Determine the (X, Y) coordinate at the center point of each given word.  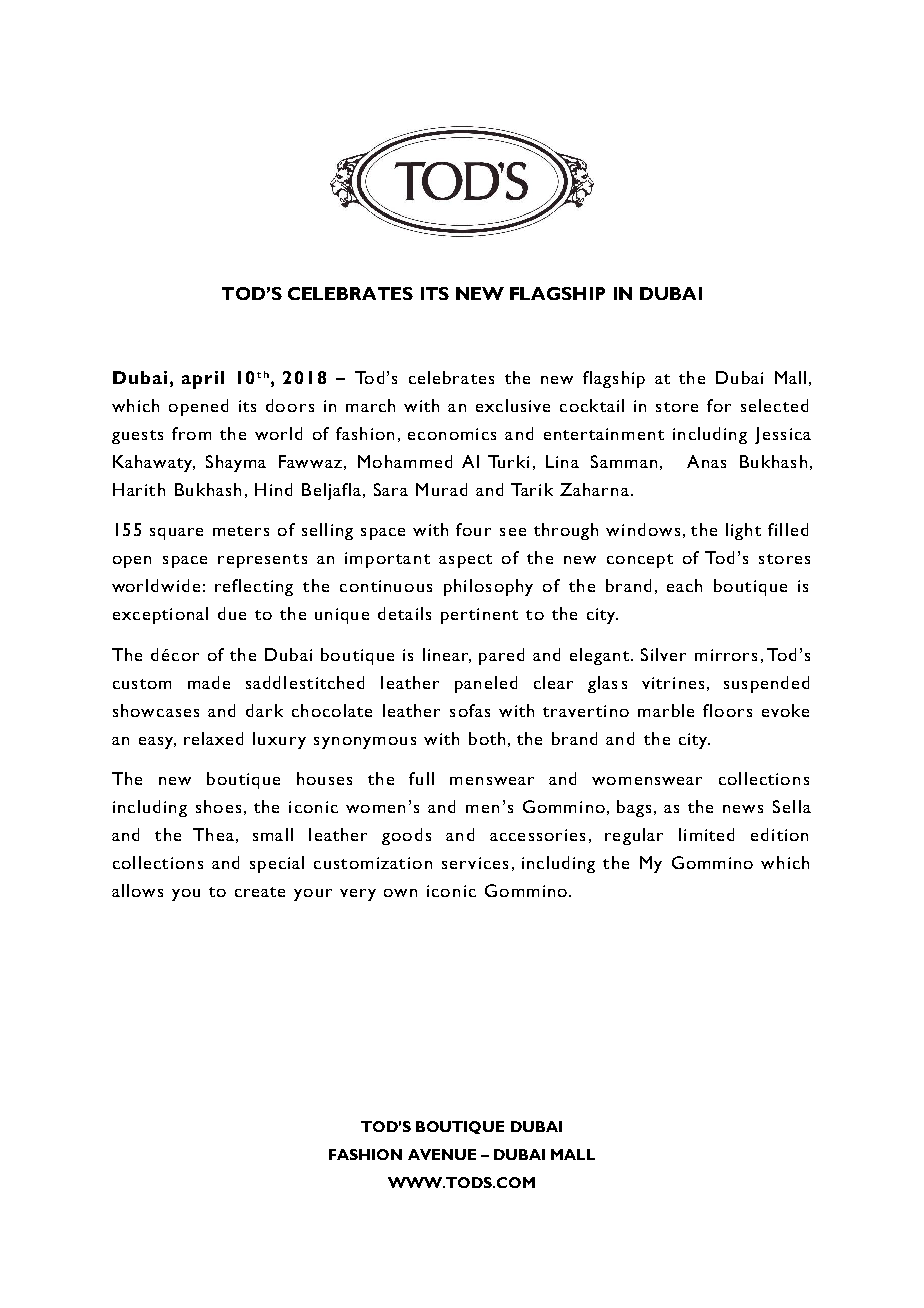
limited (706, 834)
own (400, 893)
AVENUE (442, 1154)
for (719, 405)
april (203, 380)
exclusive (513, 405)
